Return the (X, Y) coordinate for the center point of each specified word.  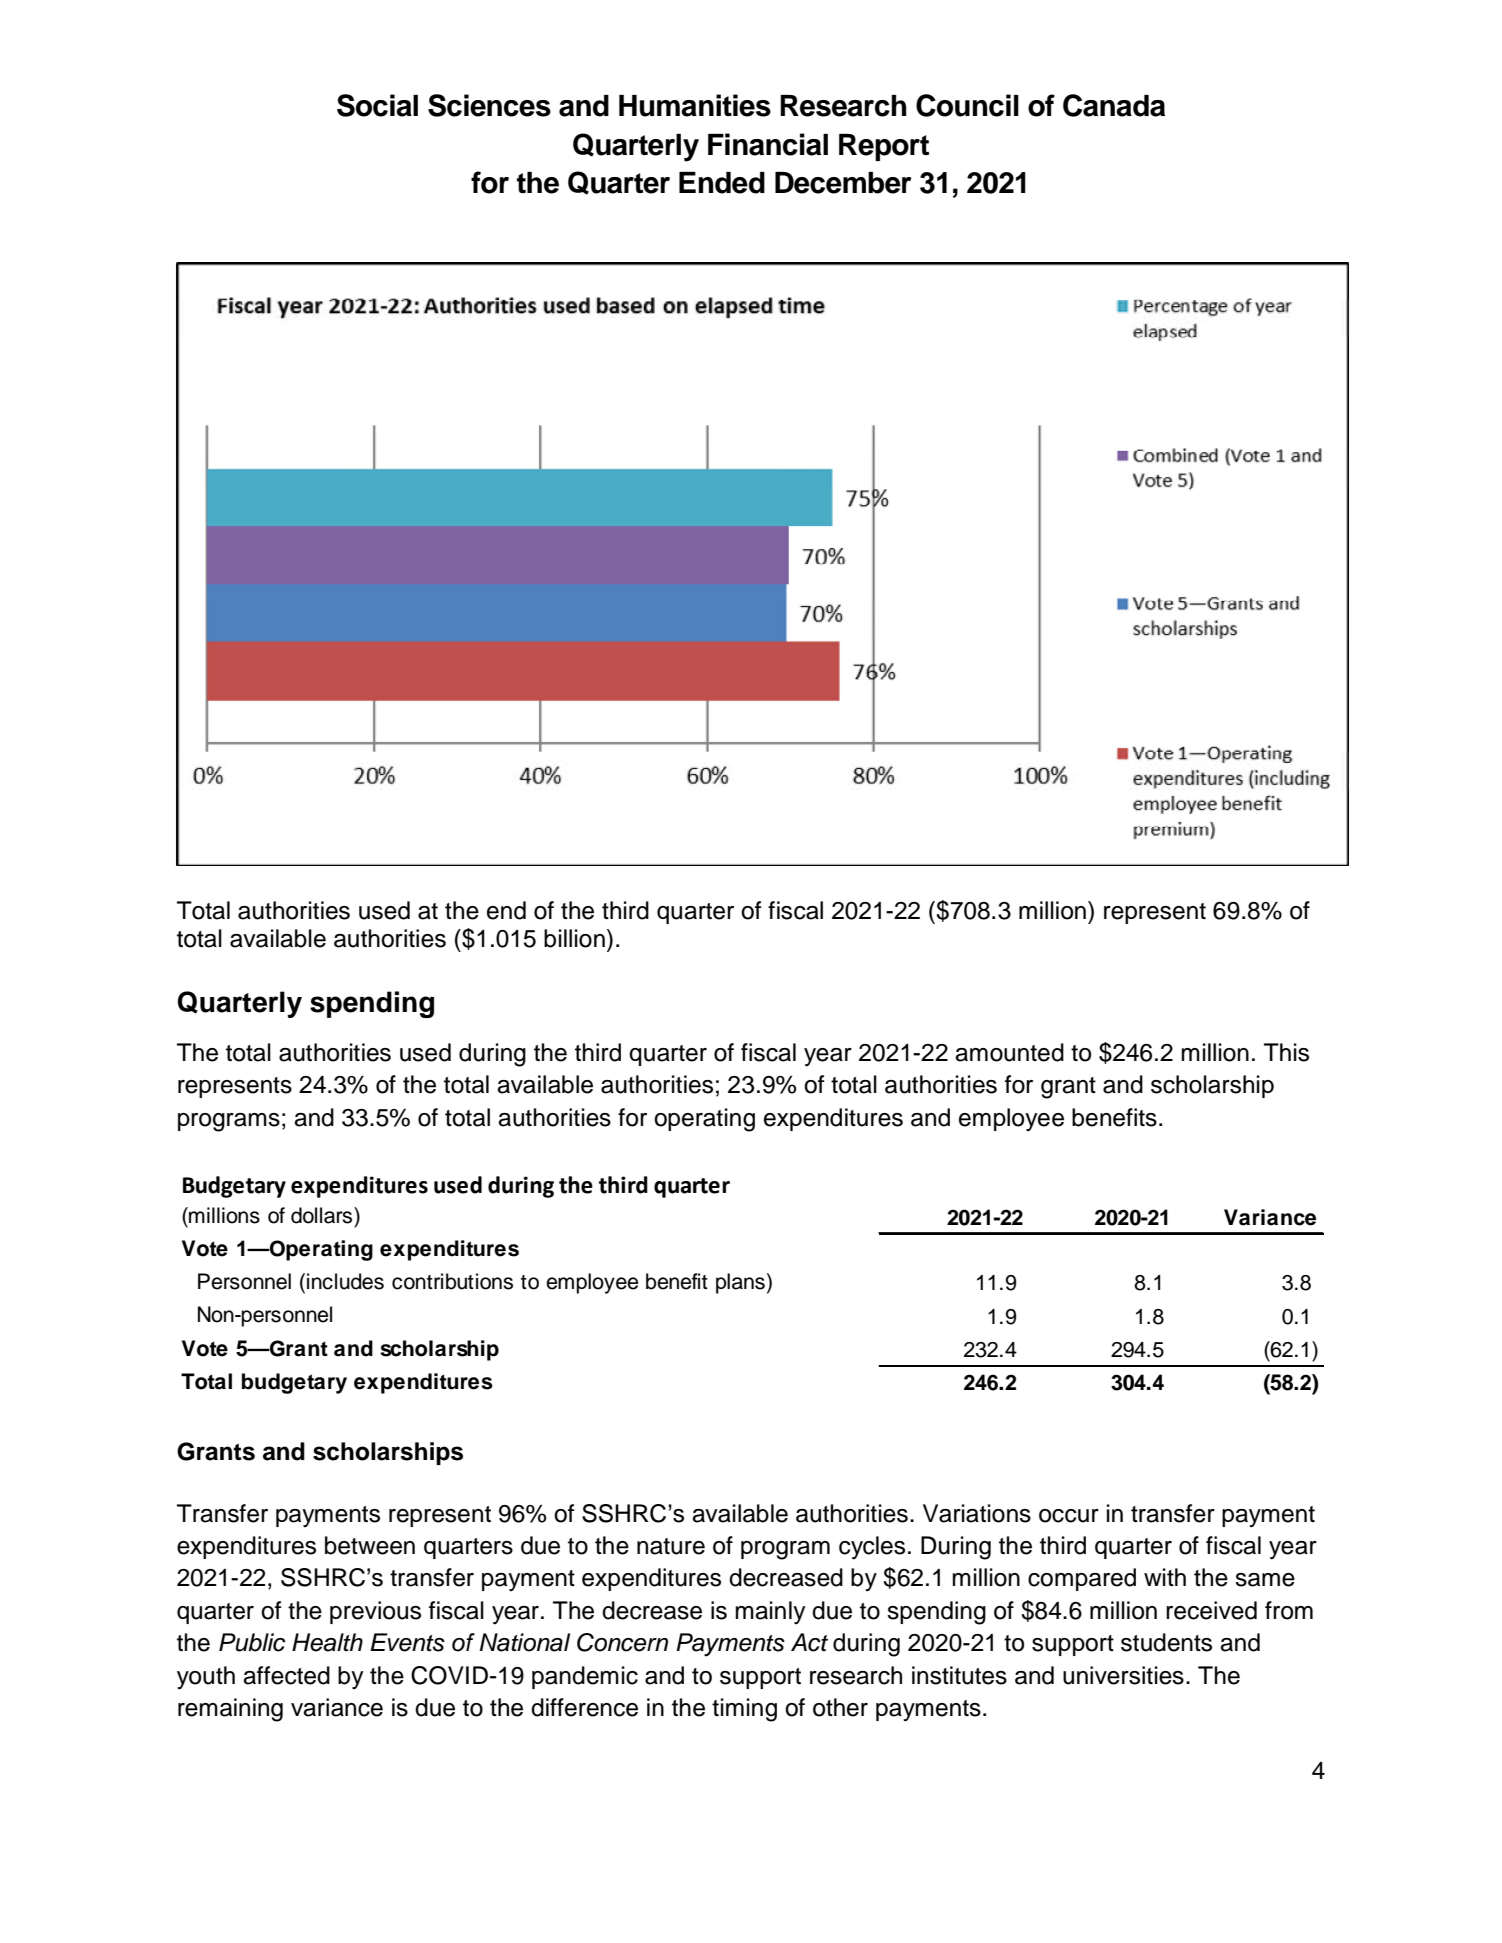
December (843, 183)
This (1286, 1052)
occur (1069, 1516)
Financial (768, 144)
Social (377, 105)
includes (345, 1281)
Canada (1114, 105)
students (1166, 1642)
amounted (1009, 1052)
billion (574, 938)
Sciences (489, 105)
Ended (722, 183)
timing (744, 1710)
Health (327, 1642)
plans (740, 1283)
